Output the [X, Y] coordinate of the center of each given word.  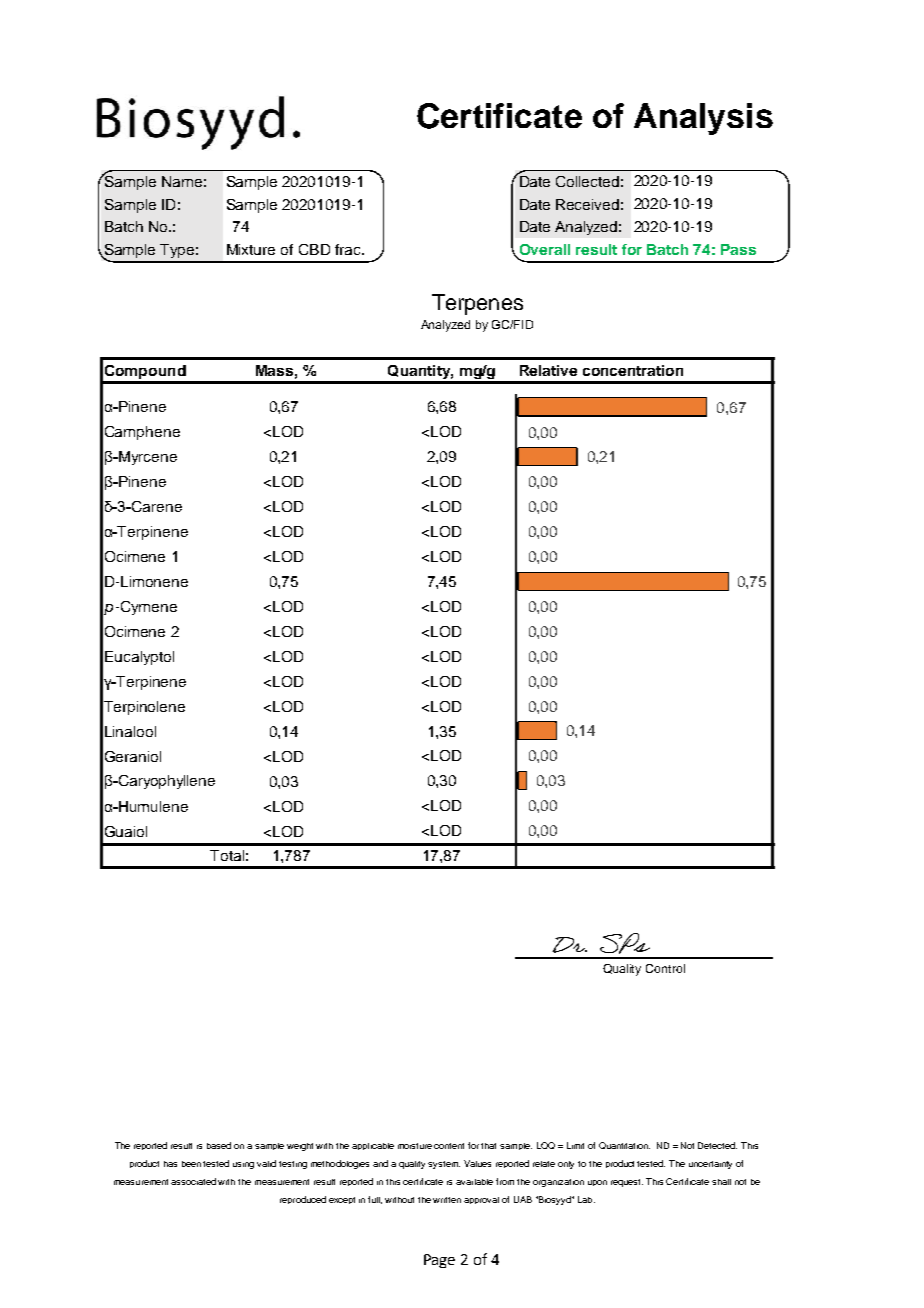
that [488, 1146]
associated [193, 1181]
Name [182, 181]
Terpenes [477, 304]
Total [227, 855]
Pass [738, 249]
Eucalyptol [139, 658]
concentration [633, 370]
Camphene [142, 433]
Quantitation [624, 1145]
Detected [717, 1145]
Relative [548, 370]
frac [349, 249]
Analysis [703, 119]
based [219, 1145]
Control [665, 968]
